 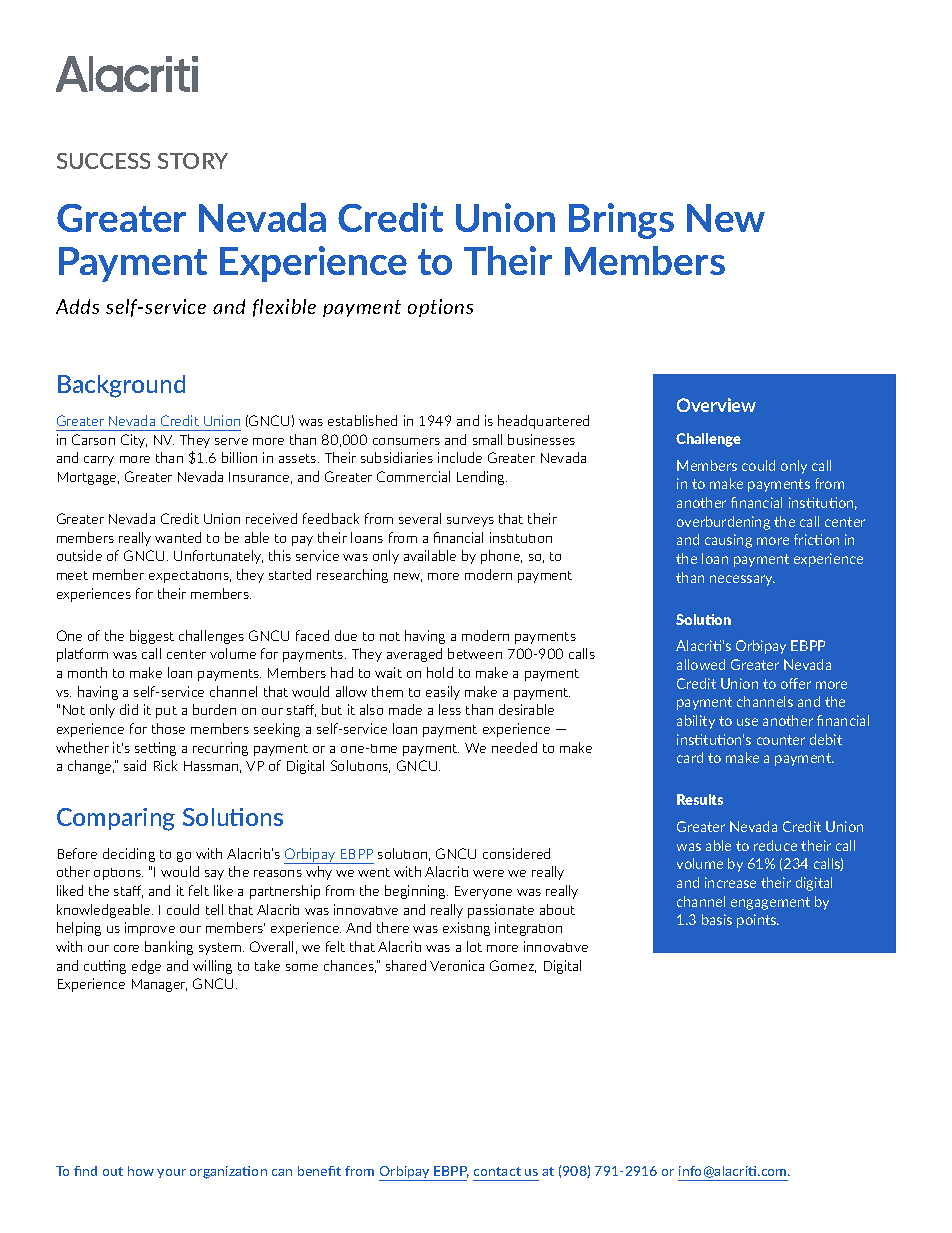 What do you see at coordinates (171, 1173) in the page?
I see `your` at bounding box center [171, 1173].
